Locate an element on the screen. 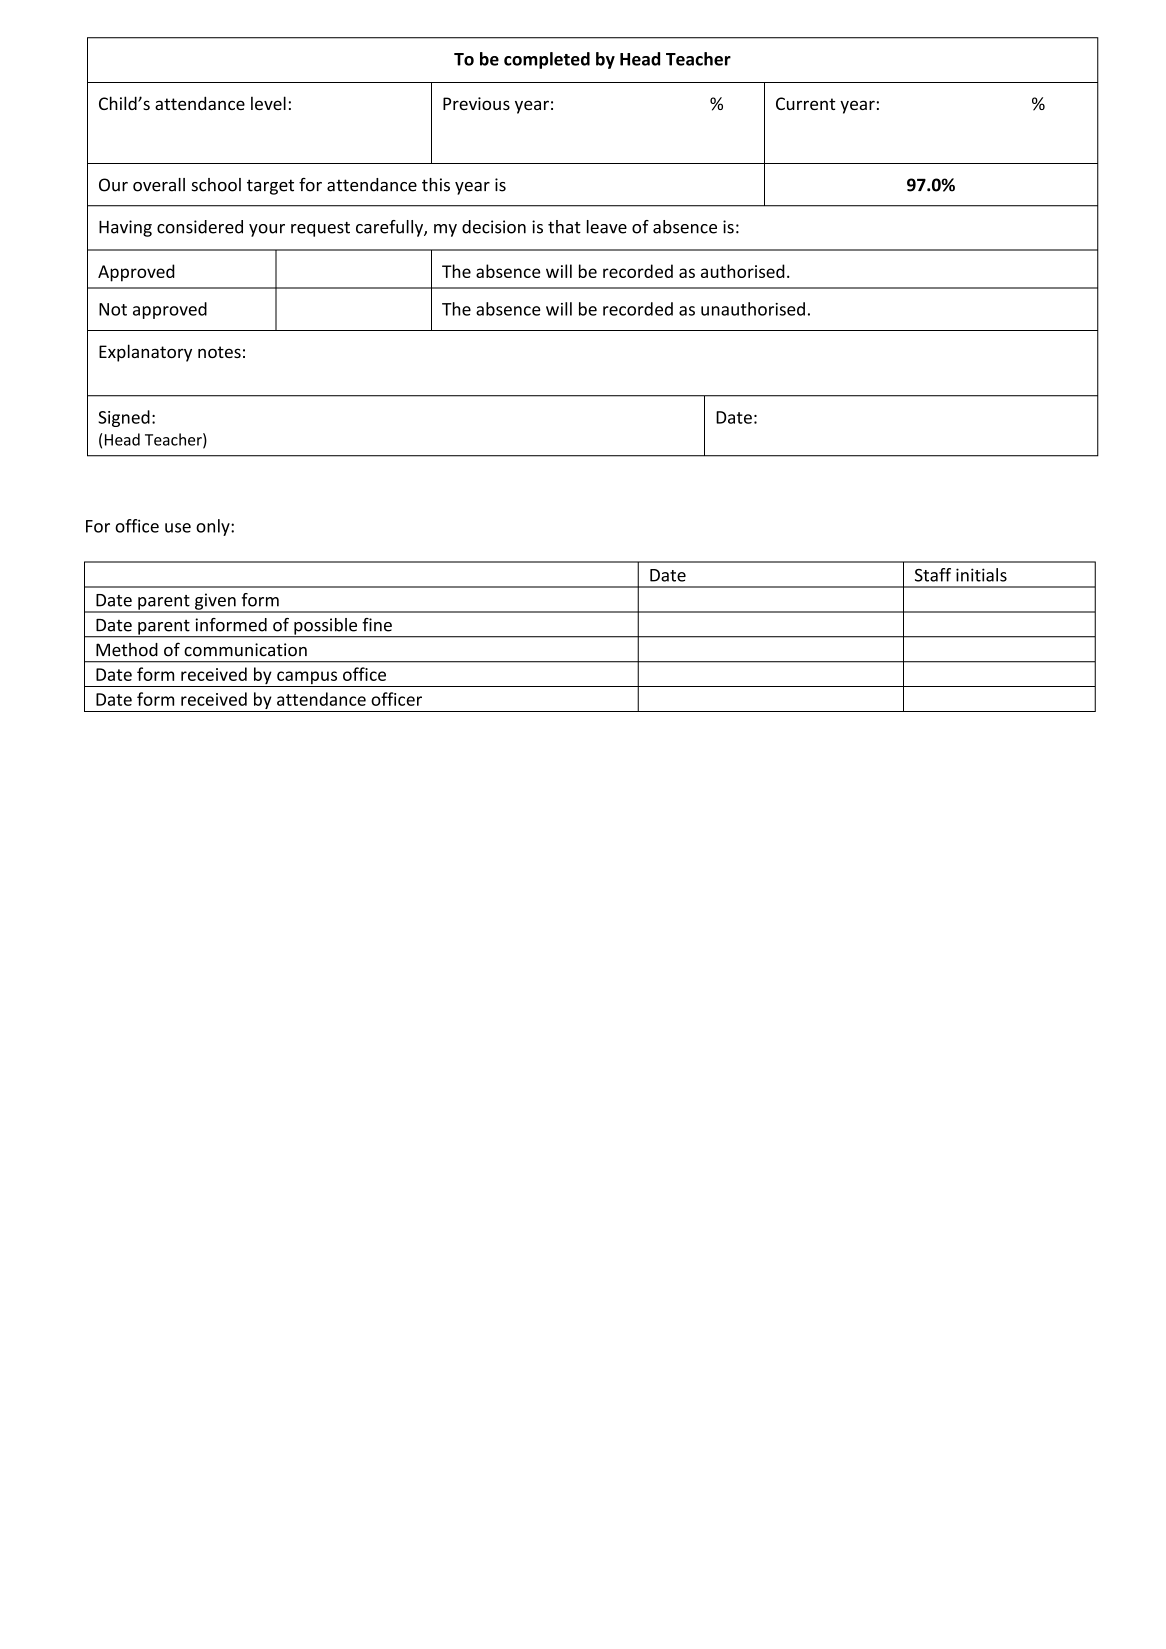 Image resolution: width=1166 pixels, height=1649 pixels. that is located at coordinates (564, 227).
